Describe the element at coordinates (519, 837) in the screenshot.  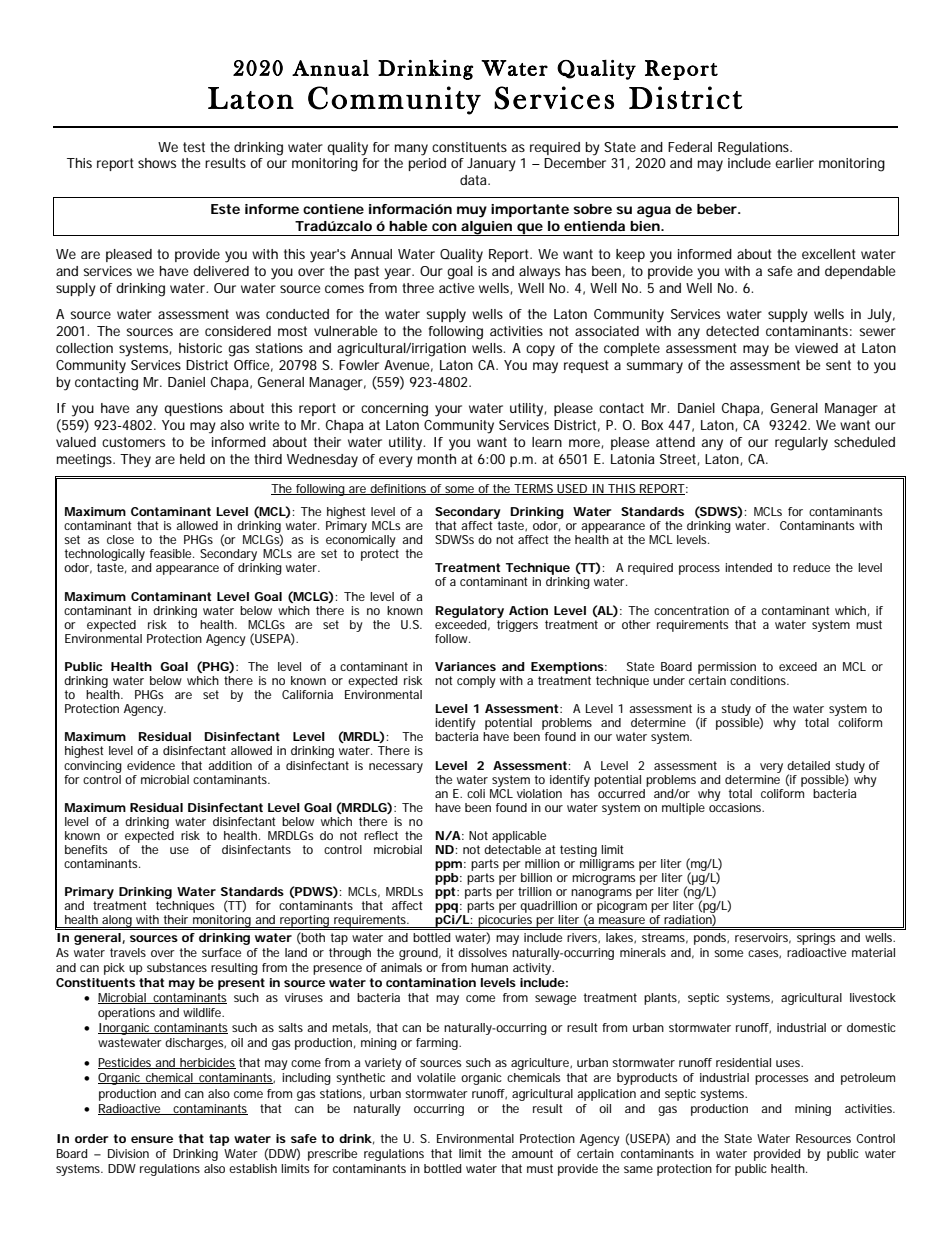
I see `applicable` at that location.
